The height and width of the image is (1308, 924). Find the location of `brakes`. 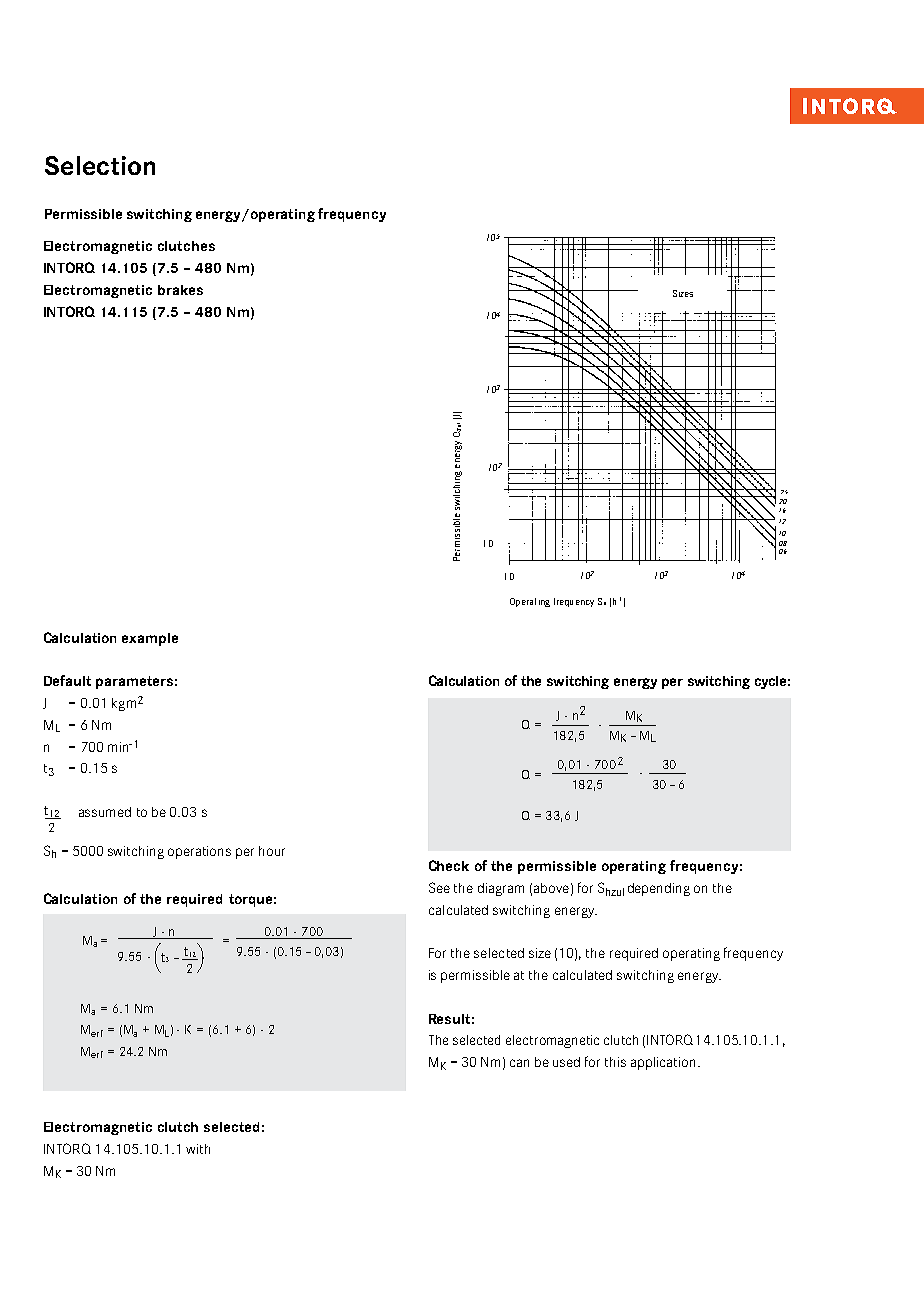

brakes is located at coordinates (180, 290).
